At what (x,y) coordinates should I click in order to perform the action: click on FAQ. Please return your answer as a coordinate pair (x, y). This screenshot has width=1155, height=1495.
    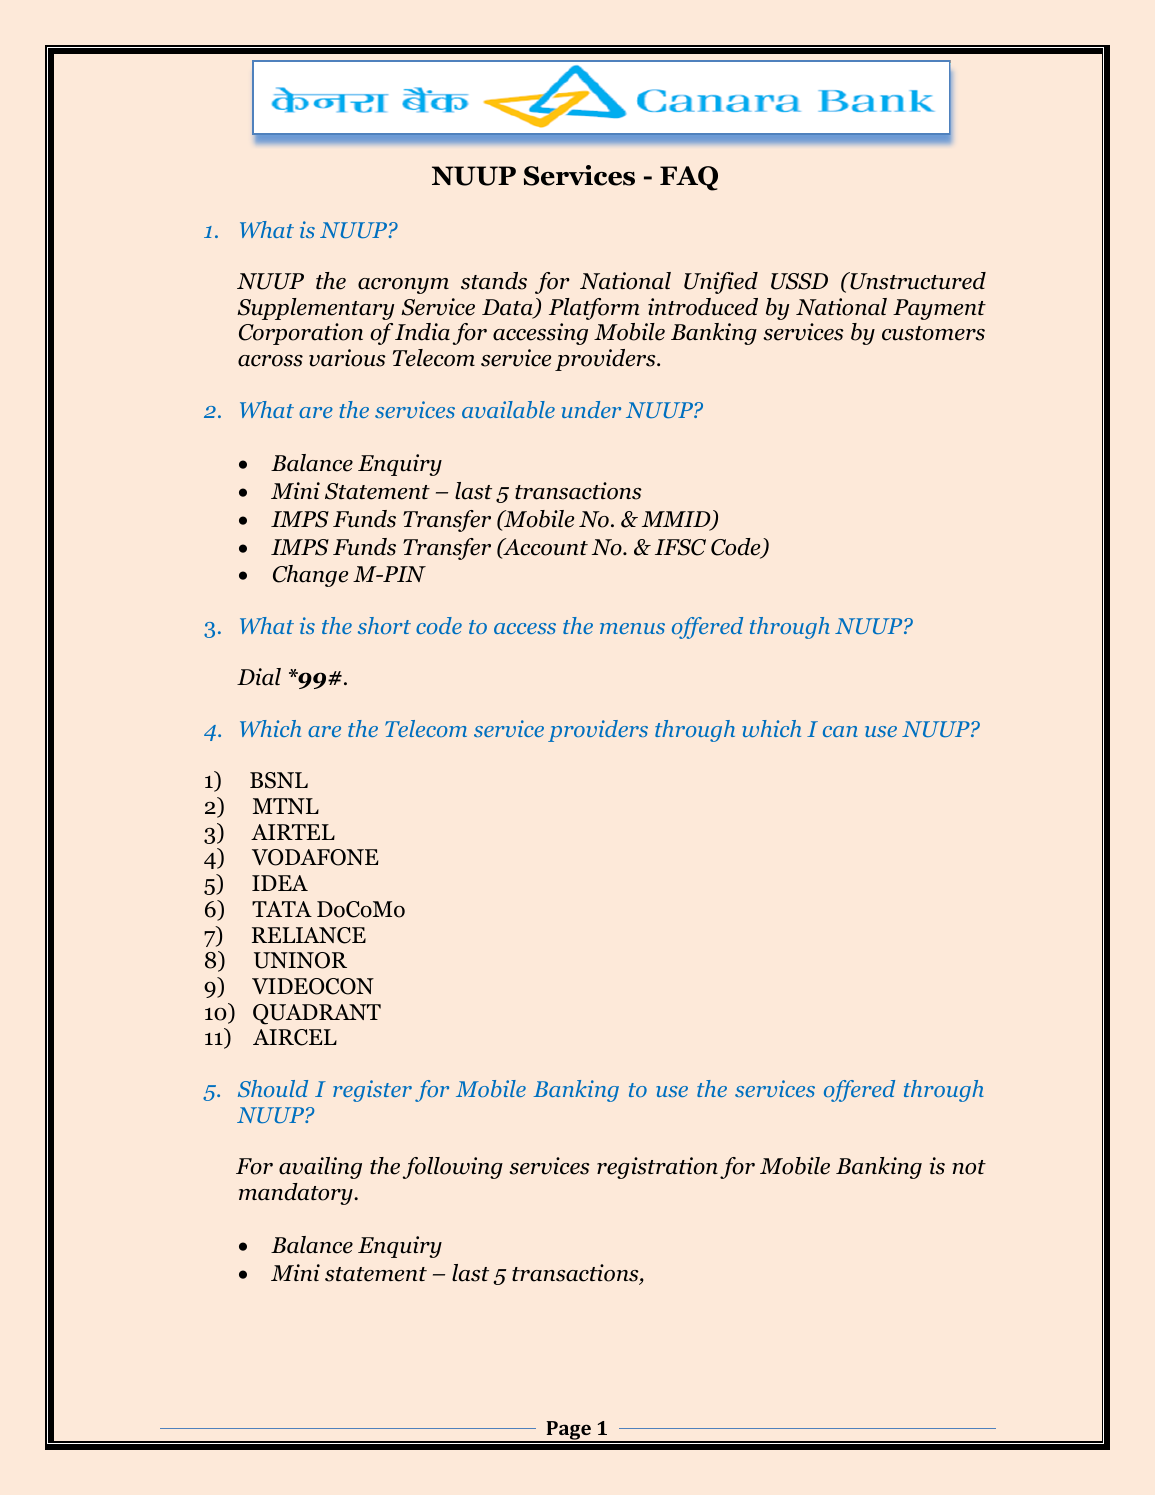
    Looking at the image, I should click on (689, 178).
